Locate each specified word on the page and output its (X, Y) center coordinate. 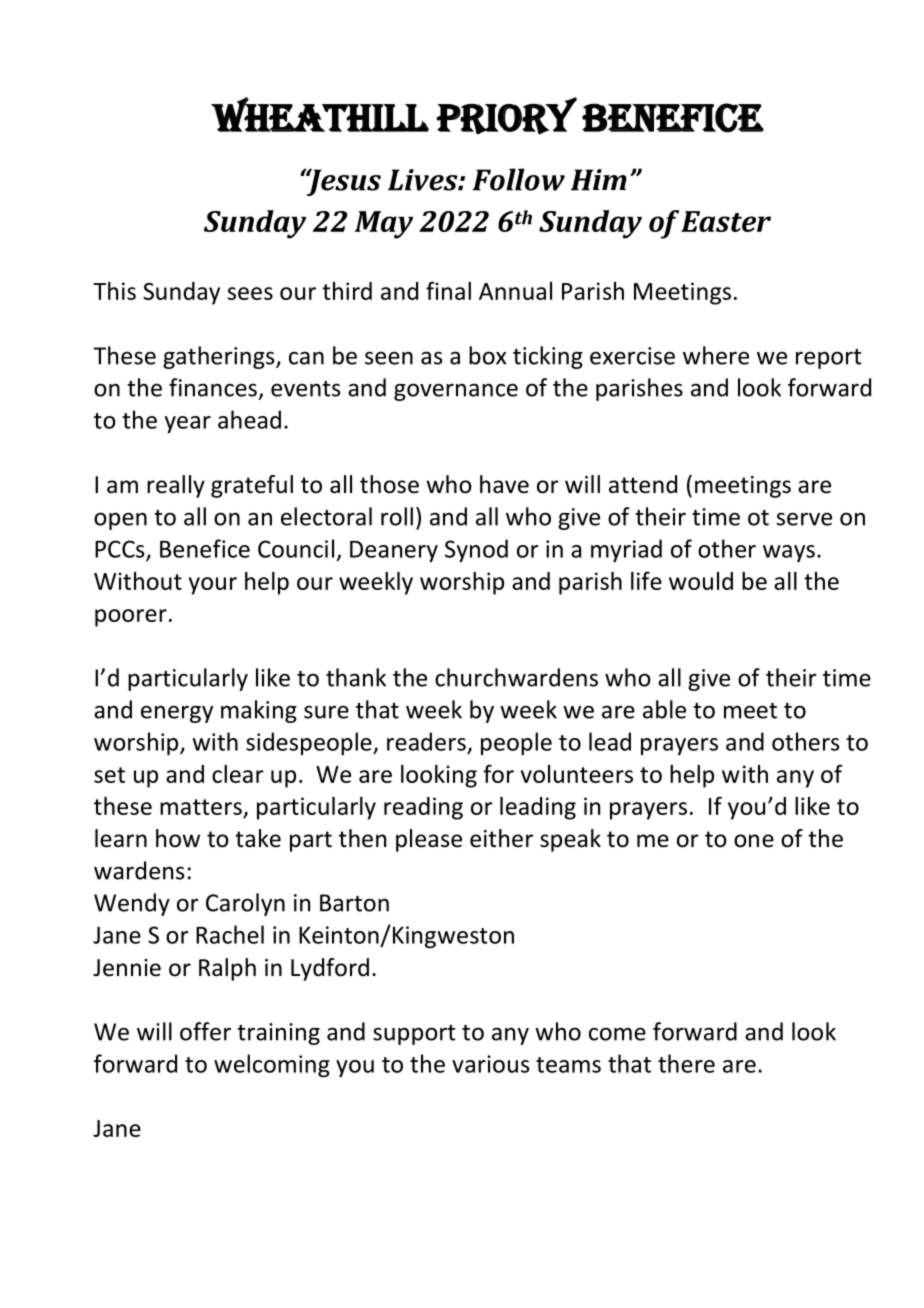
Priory (506, 116)
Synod (476, 550)
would (701, 581)
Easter (726, 221)
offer (205, 1031)
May (384, 225)
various (490, 1064)
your (213, 586)
